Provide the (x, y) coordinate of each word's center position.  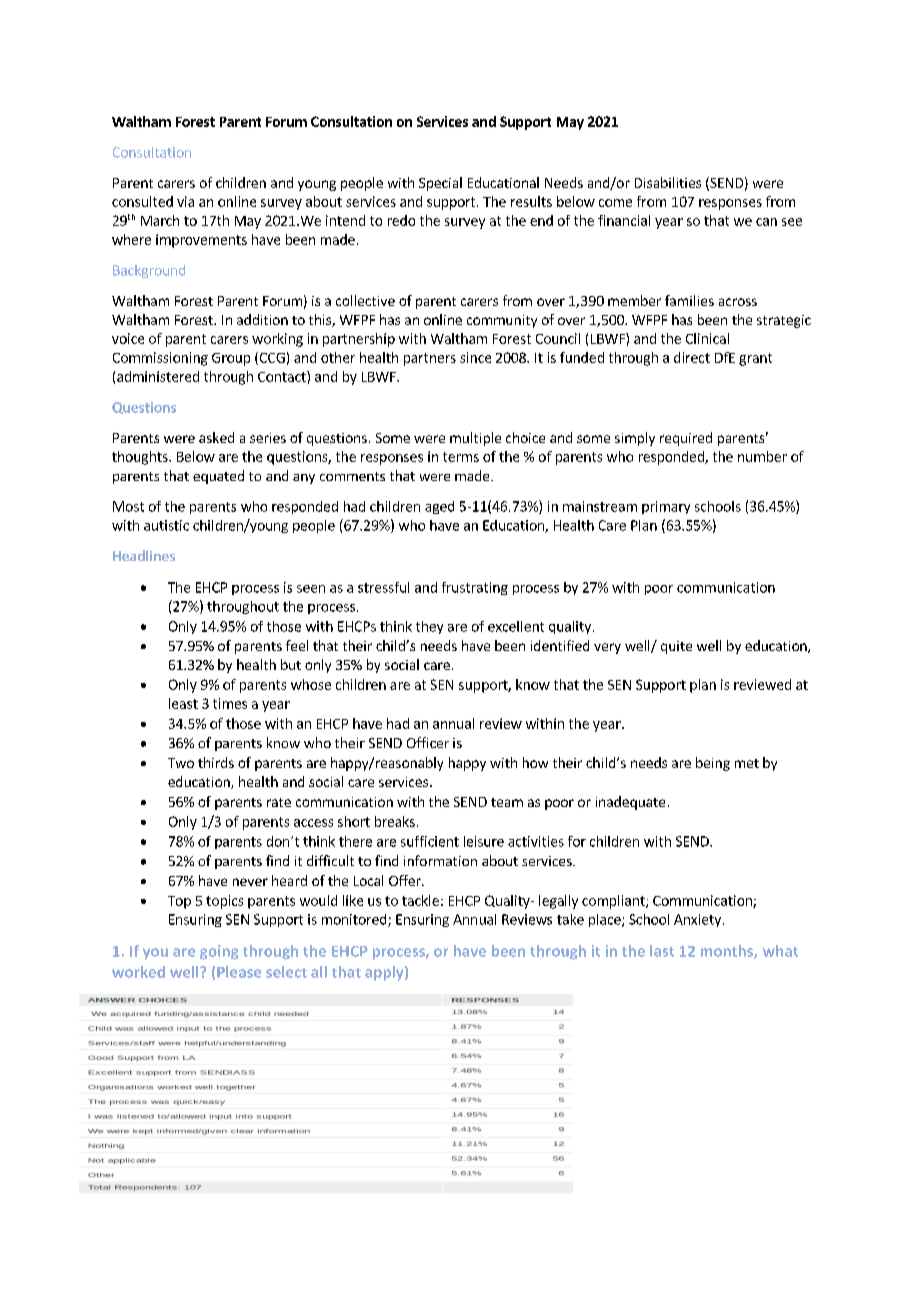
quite (676, 647)
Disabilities (668, 182)
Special (440, 184)
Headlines (144, 555)
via (185, 201)
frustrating (475, 588)
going (219, 952)
